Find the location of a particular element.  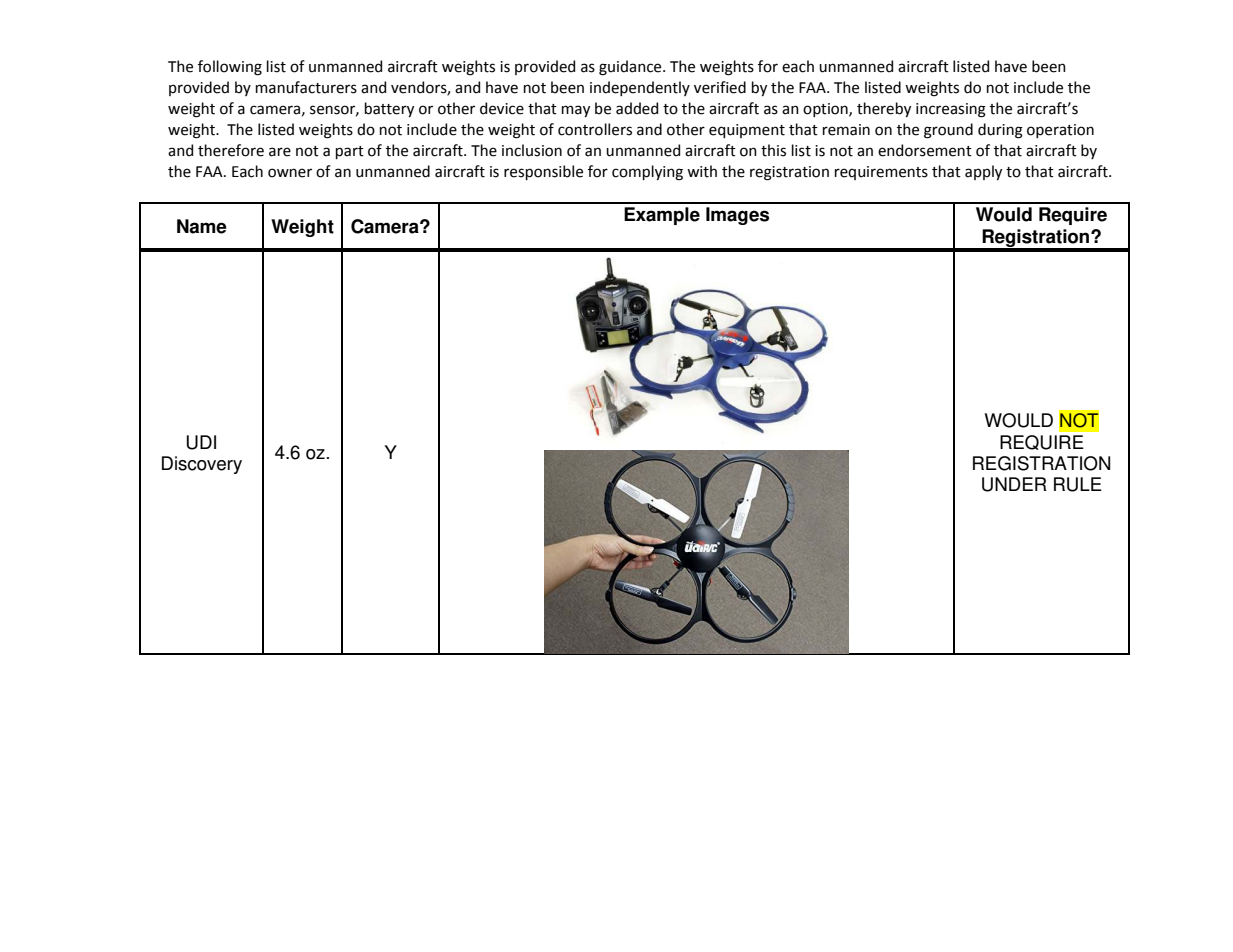

independently is located at coordinates (640, 88).
